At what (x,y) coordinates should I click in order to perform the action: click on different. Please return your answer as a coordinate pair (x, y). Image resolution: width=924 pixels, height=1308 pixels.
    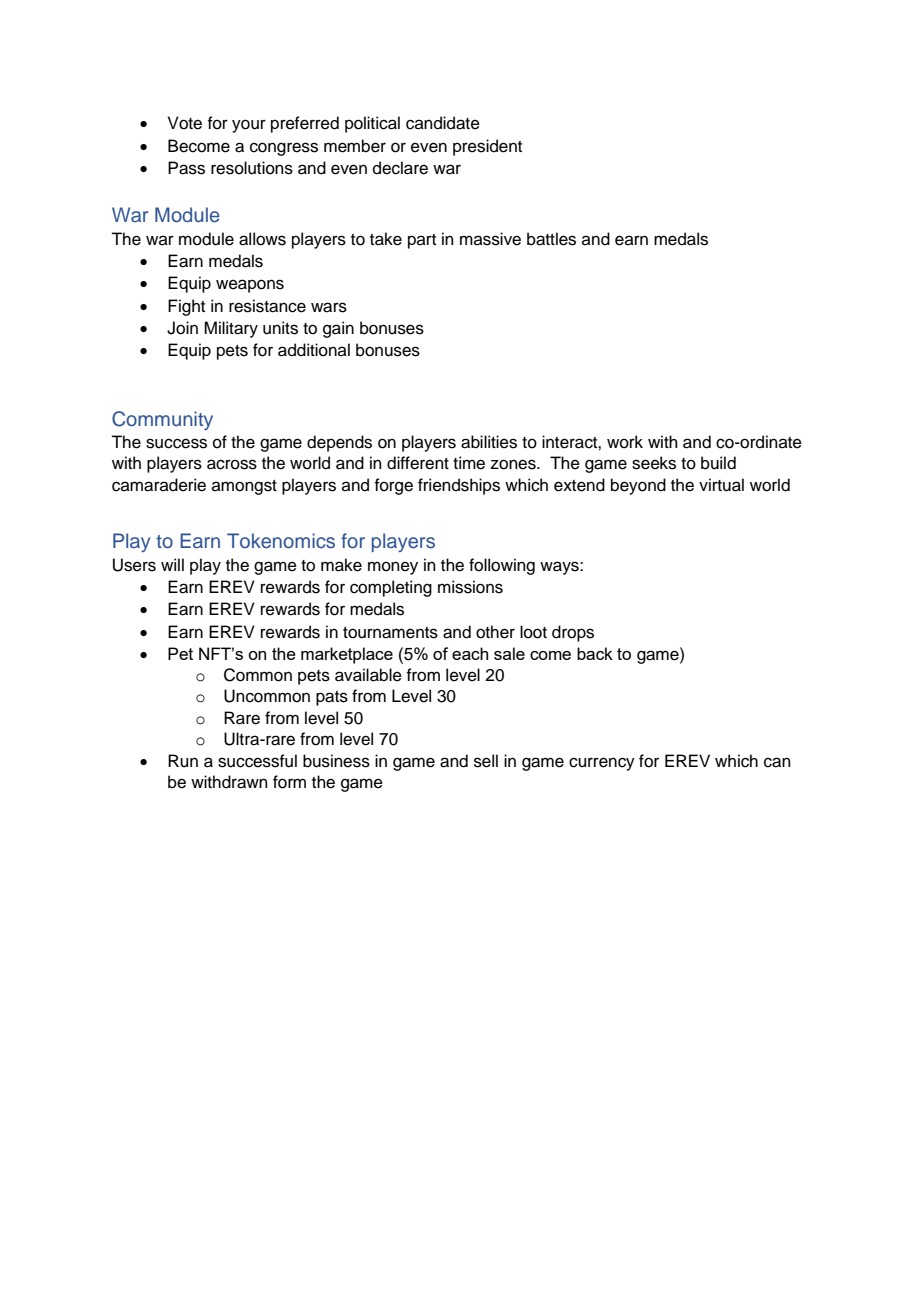
    Looking at the image, I should click on (418, 463).
